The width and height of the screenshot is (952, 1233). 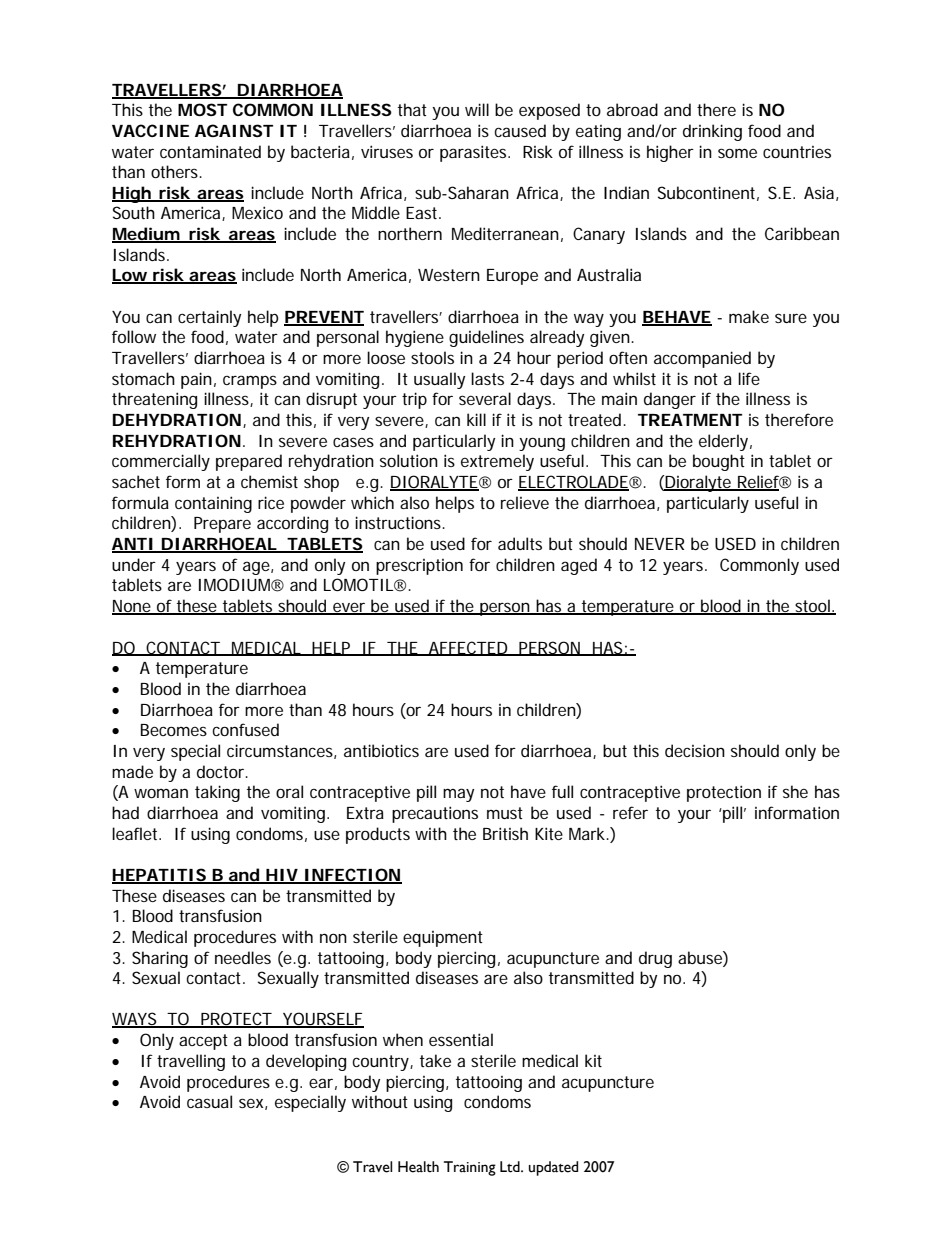 What do you see at coordinates (210, 151) in the screenshot?
I see `contaminated` at bounding box center [210, 151].
